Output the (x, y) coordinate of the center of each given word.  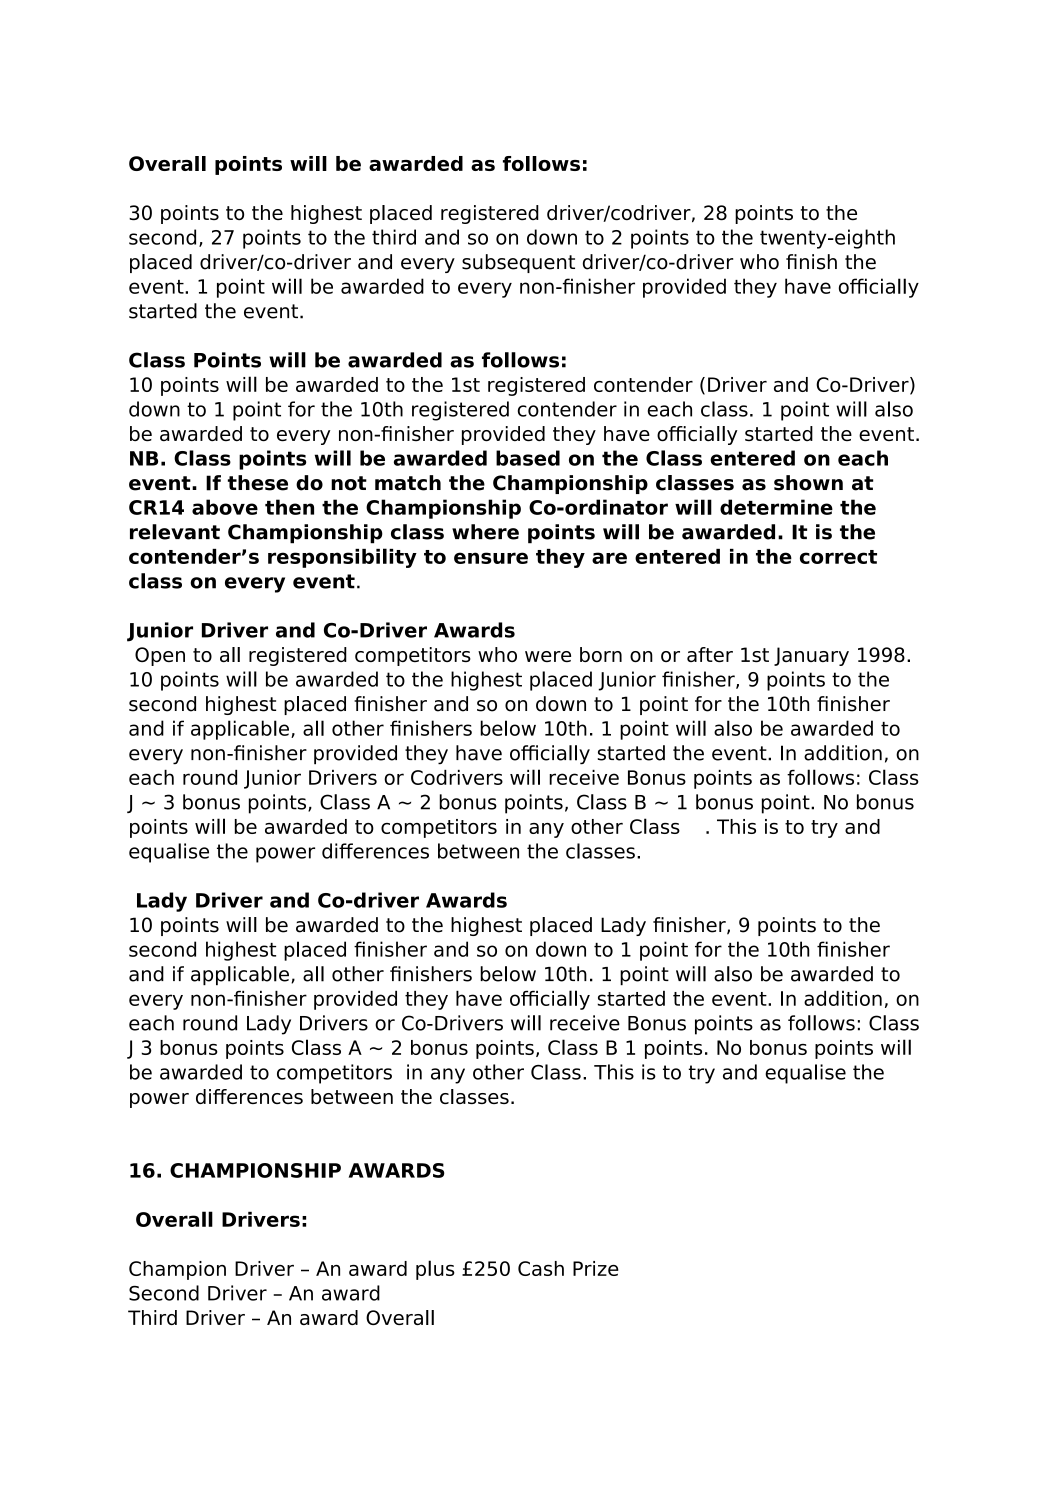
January (811, 656)
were (548, 656)
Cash (541, 1268)
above (225, 507)
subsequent (518, 263)
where (485, 532)
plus (435, 1270)
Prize (596, 1268)
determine (776, 507)
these (258, 483)
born (601, 654)
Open (160, 656)
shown (808, 483)
